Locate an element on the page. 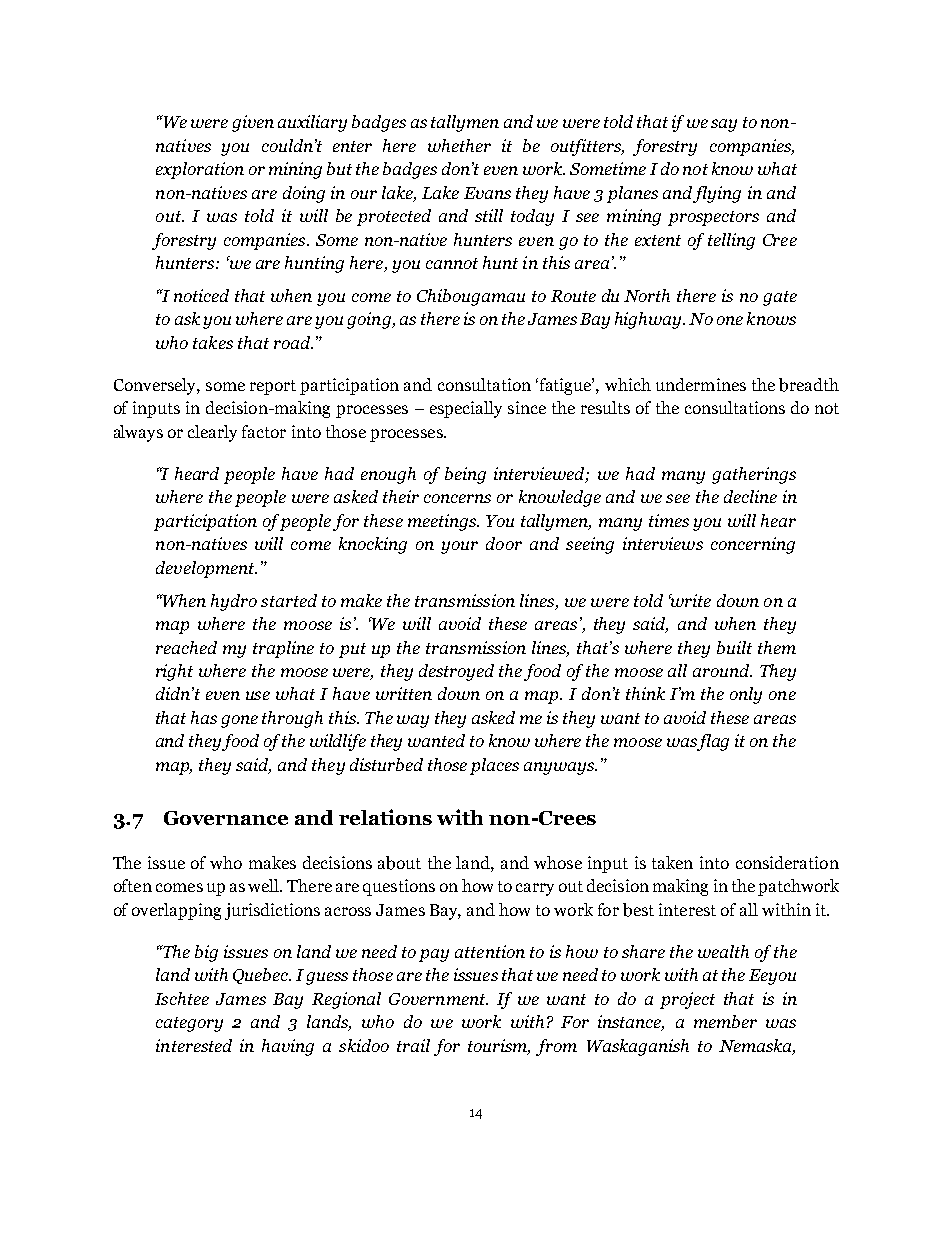 The width and height of the page is (952, 1236). category is located at coordinates (189, 1024).
